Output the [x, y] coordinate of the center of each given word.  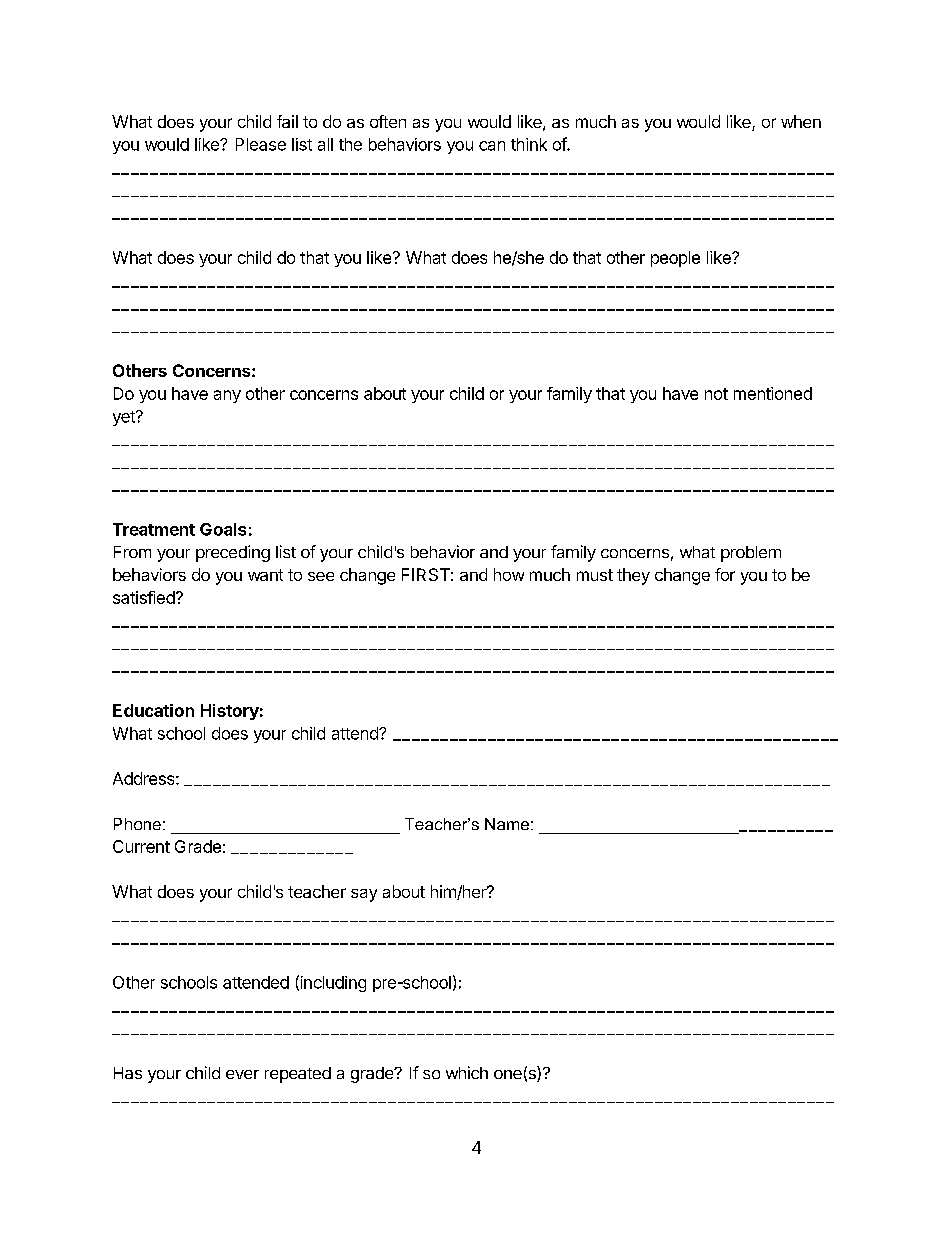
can [492, 146]
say [364, 895]
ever [242, 1074]
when [801, 121]
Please [261, 144]
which [467, 1072]
